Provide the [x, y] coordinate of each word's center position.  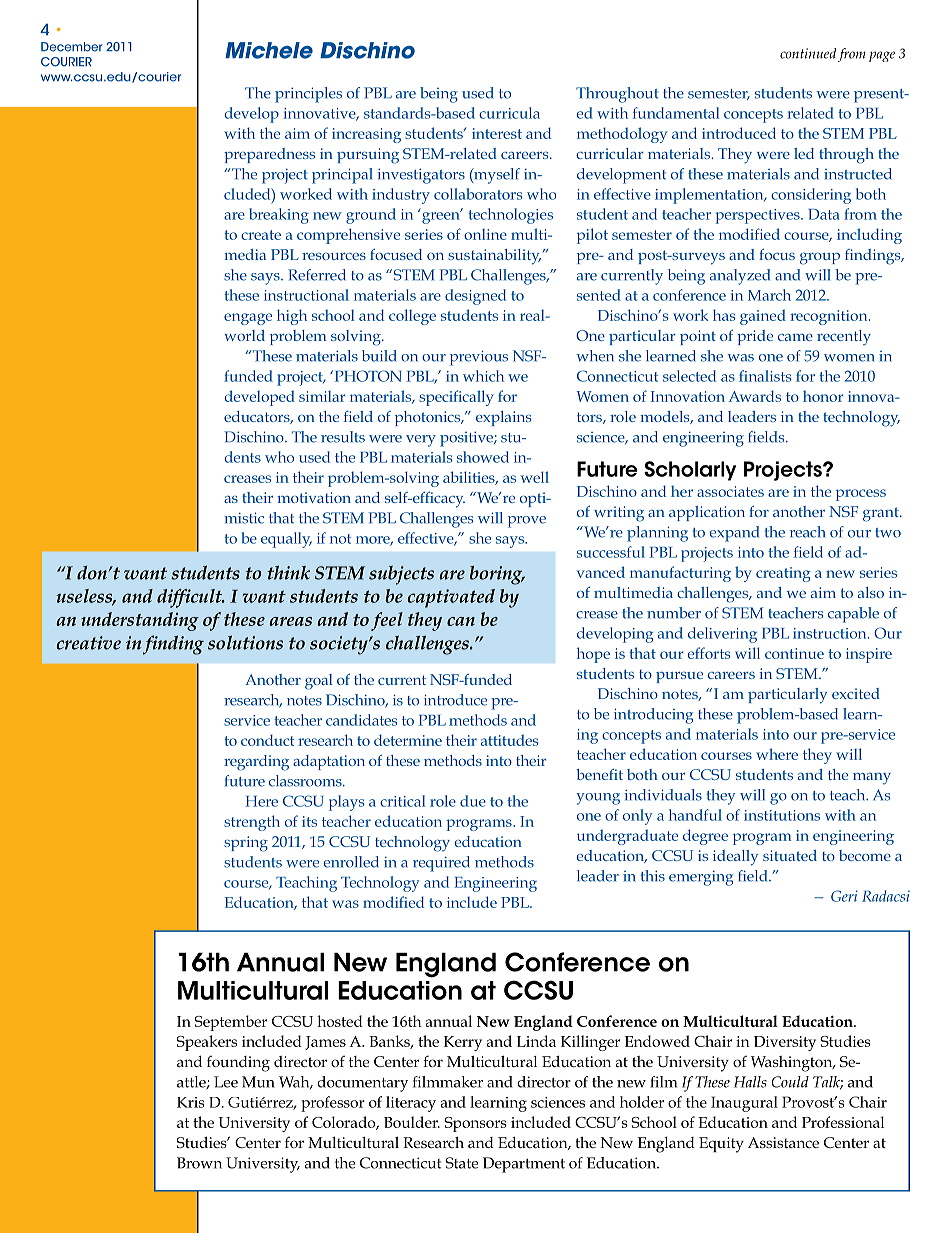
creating [783, 574]
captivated [451, 598]
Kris [191, 1102]
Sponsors [475, 1124]
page [882, 56]
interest [497, 133]
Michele [269, 50]
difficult [191, 598]
